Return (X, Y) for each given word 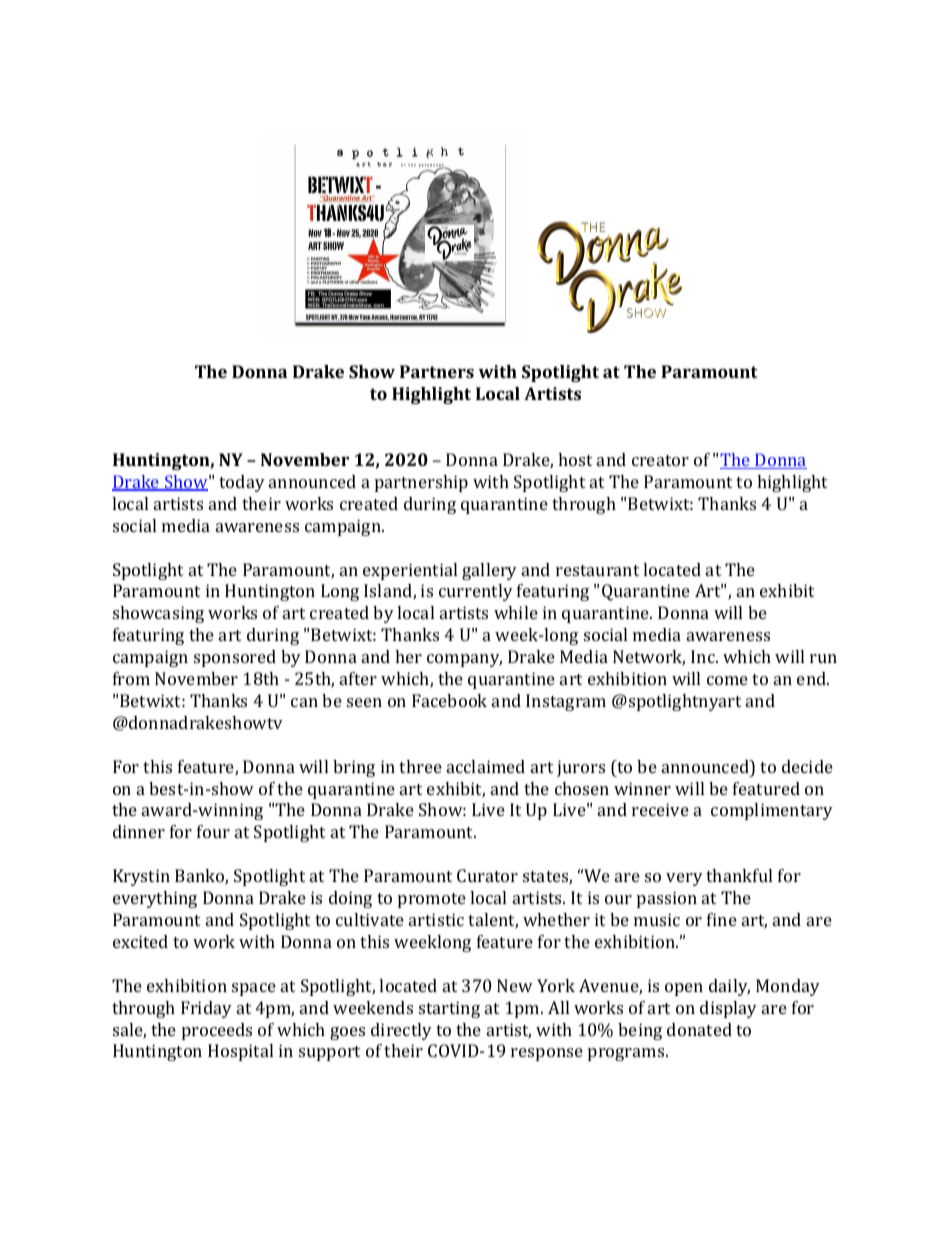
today (242, 483)
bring (354, 768)
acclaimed (486, 766)
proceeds (217, 1031)
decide (807, 766)
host (575, 459)
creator (660, 460)
